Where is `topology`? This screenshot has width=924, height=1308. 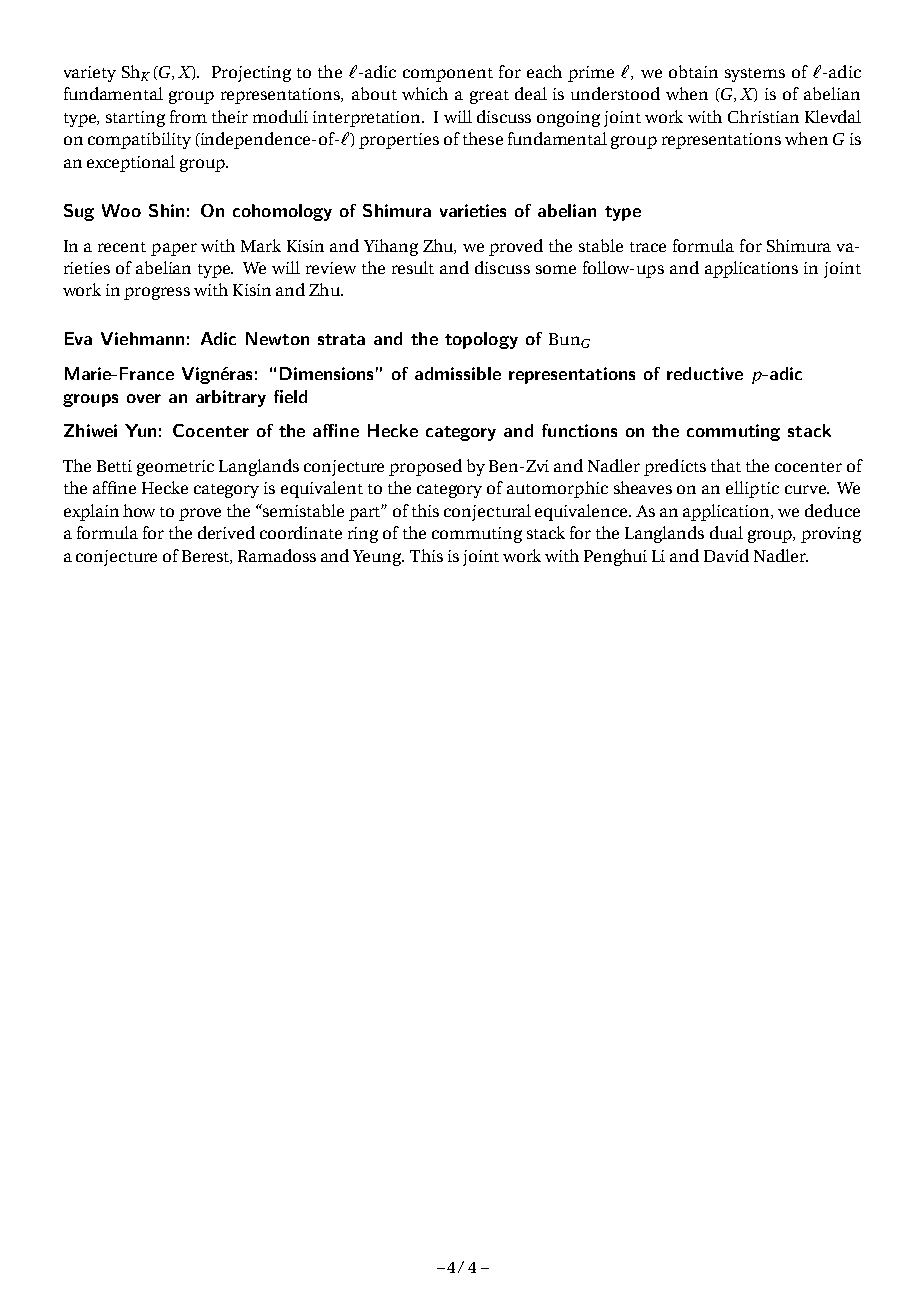
topology is located at coordinates (481, 340).
